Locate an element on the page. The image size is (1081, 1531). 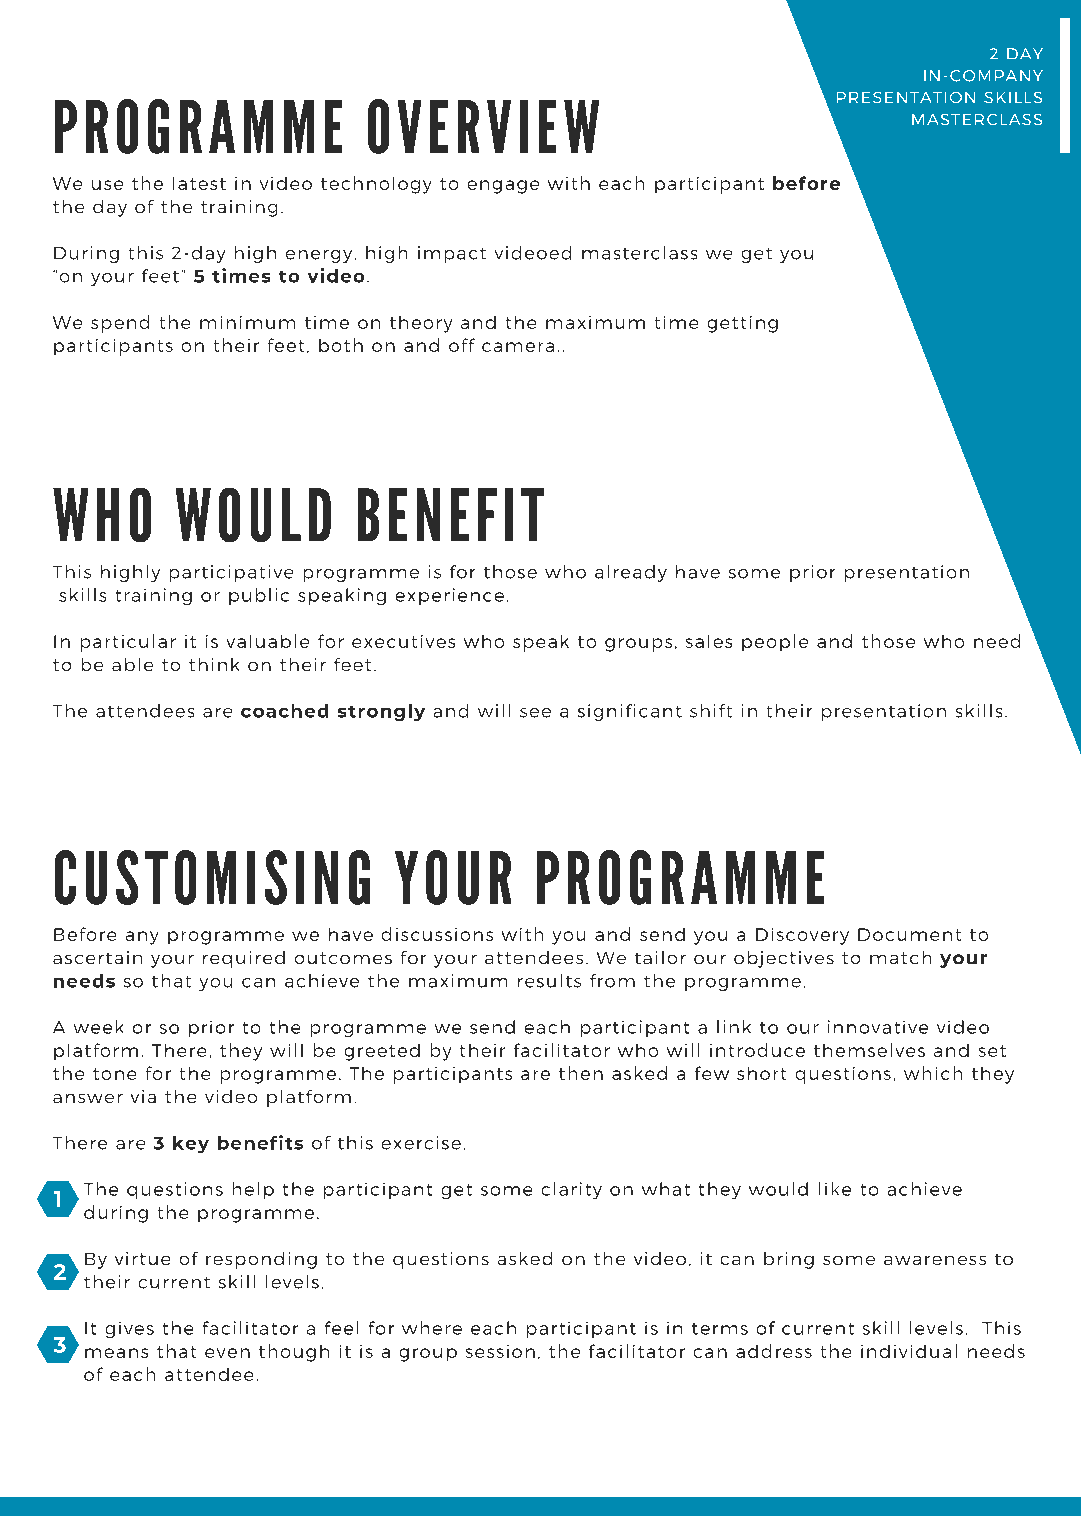
week is located at coordinates (98, 1027).
